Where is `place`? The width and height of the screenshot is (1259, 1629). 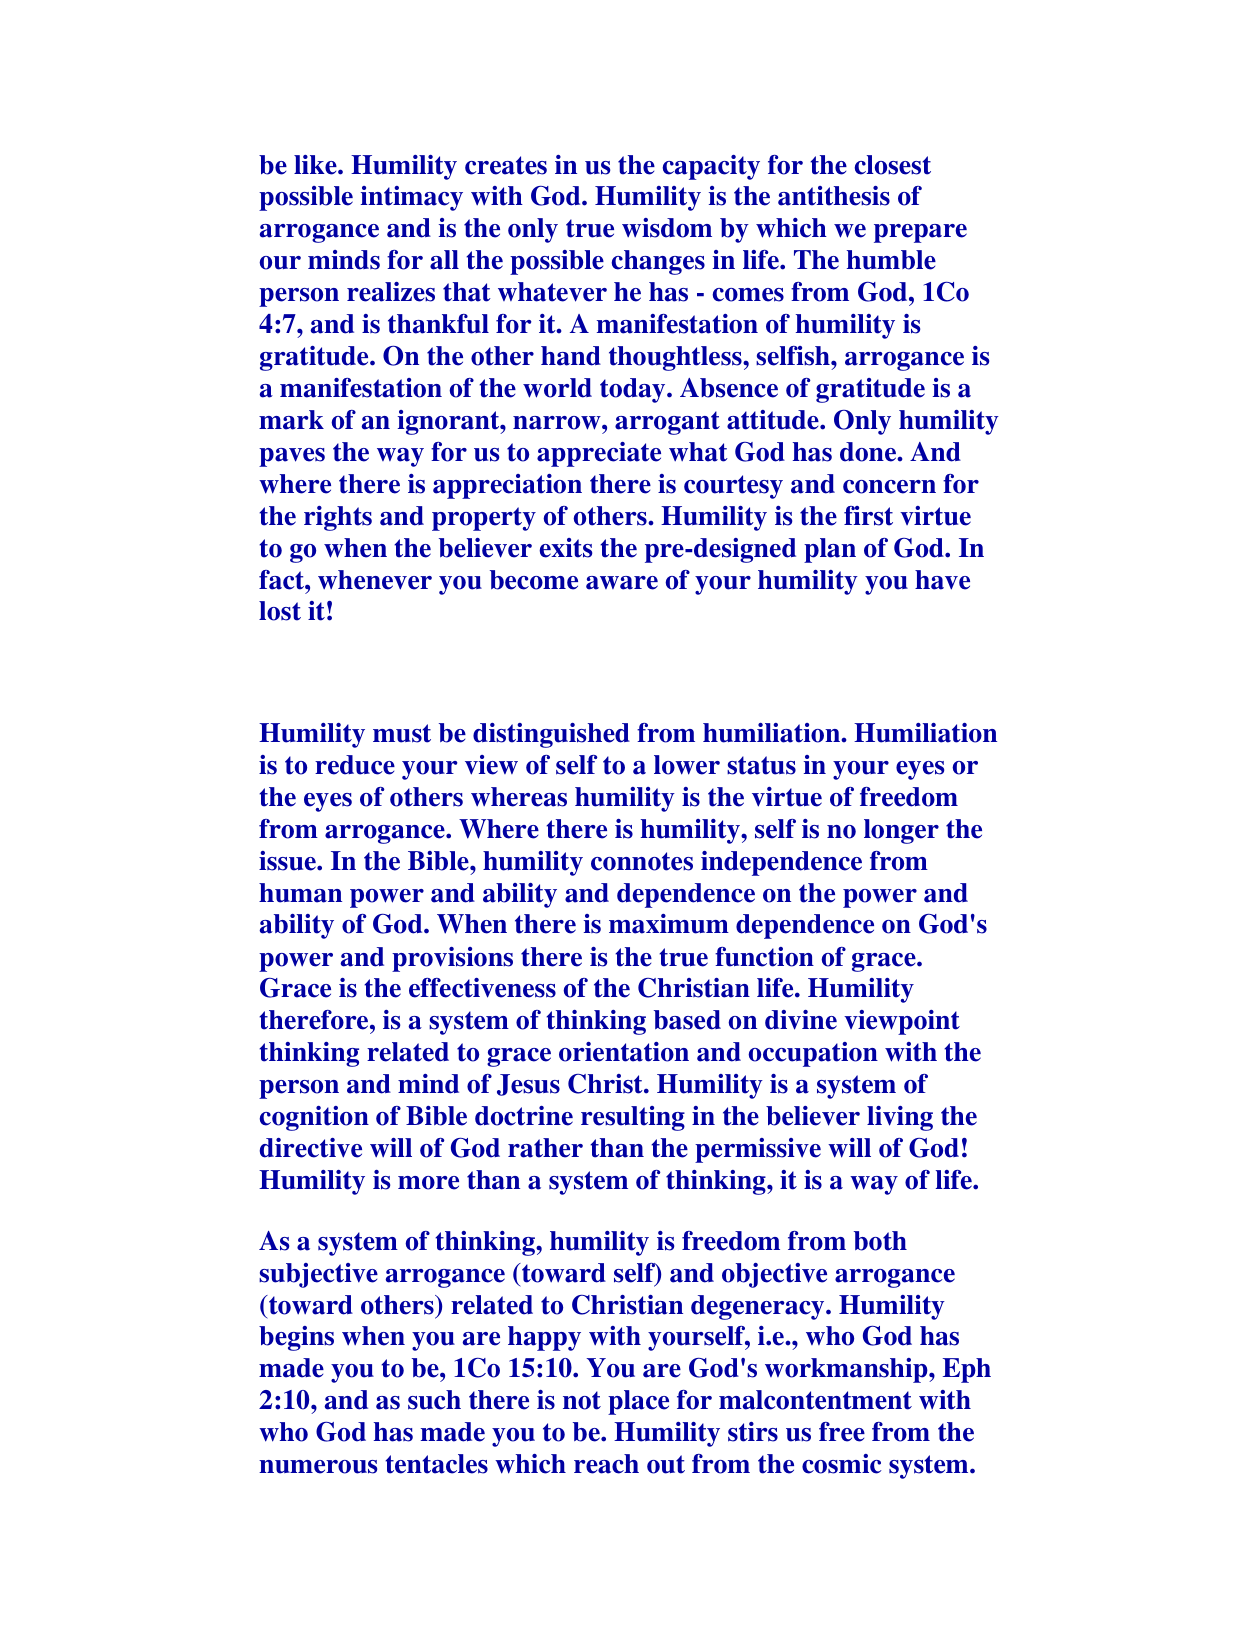 place is located at coordinates (638, 1402).
